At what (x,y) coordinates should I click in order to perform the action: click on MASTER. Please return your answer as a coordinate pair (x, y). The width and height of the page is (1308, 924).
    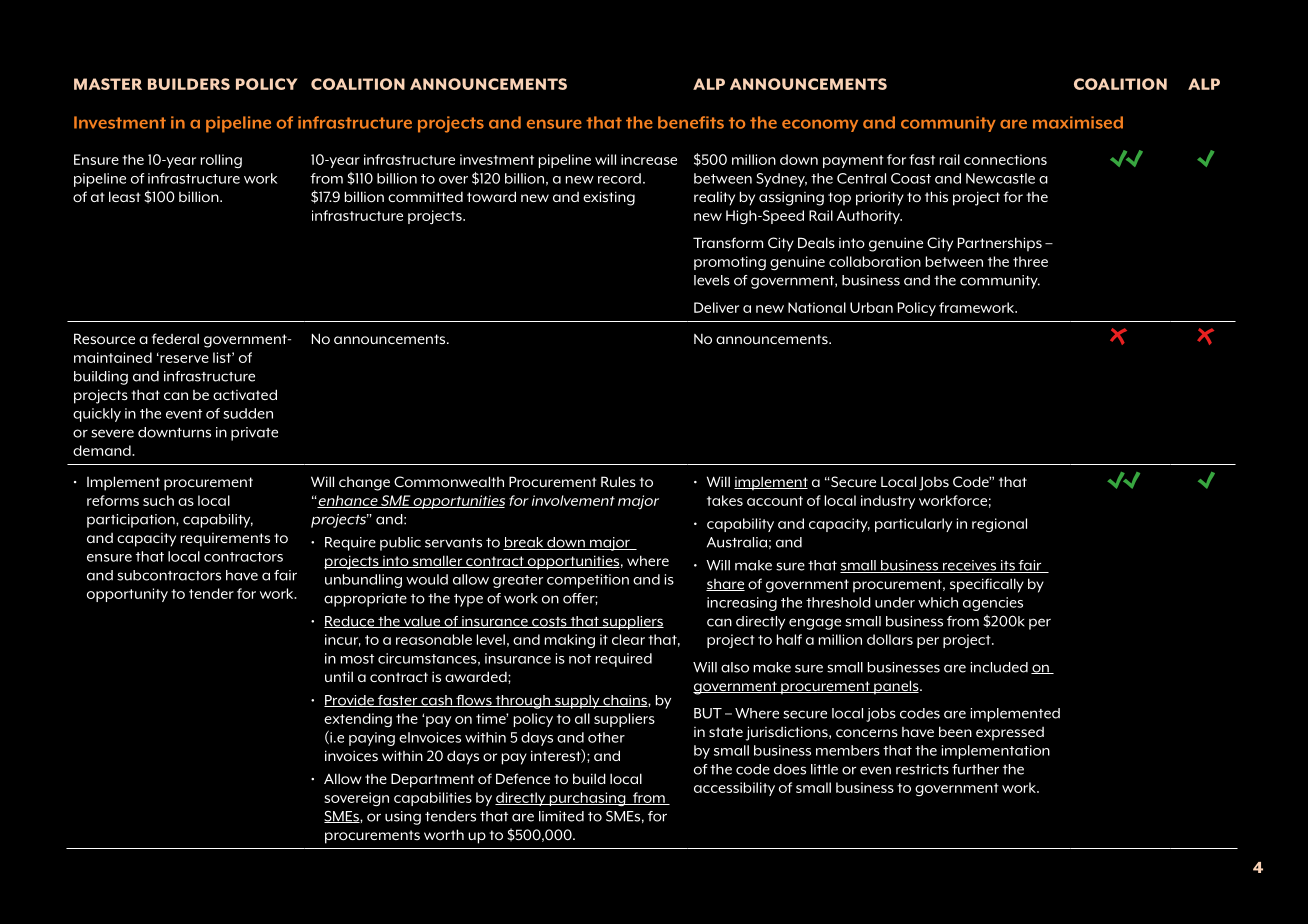
    Looking at the image, I should click on (108, 84).
